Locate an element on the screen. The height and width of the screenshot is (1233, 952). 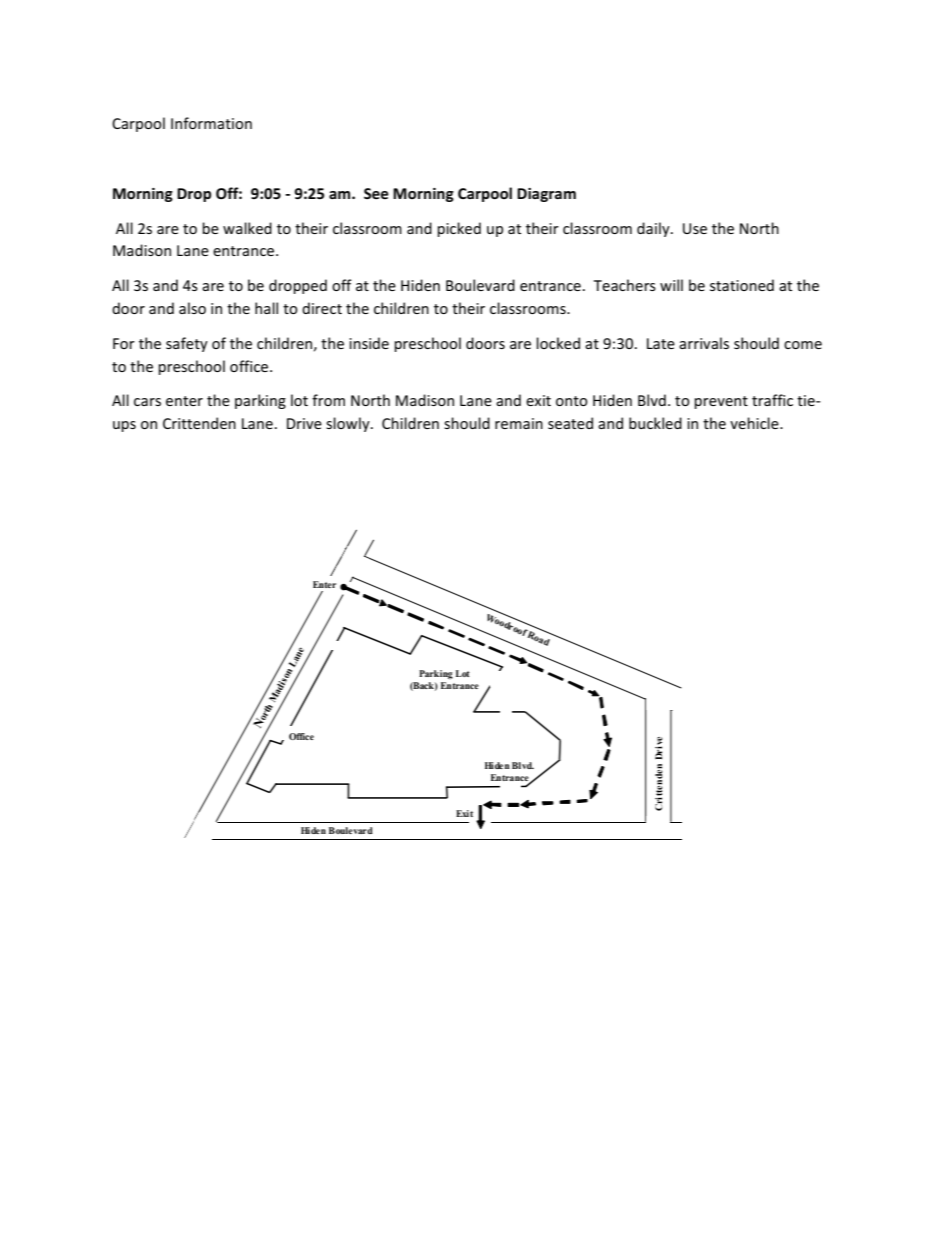
also is located at coordinates (192, 308).
